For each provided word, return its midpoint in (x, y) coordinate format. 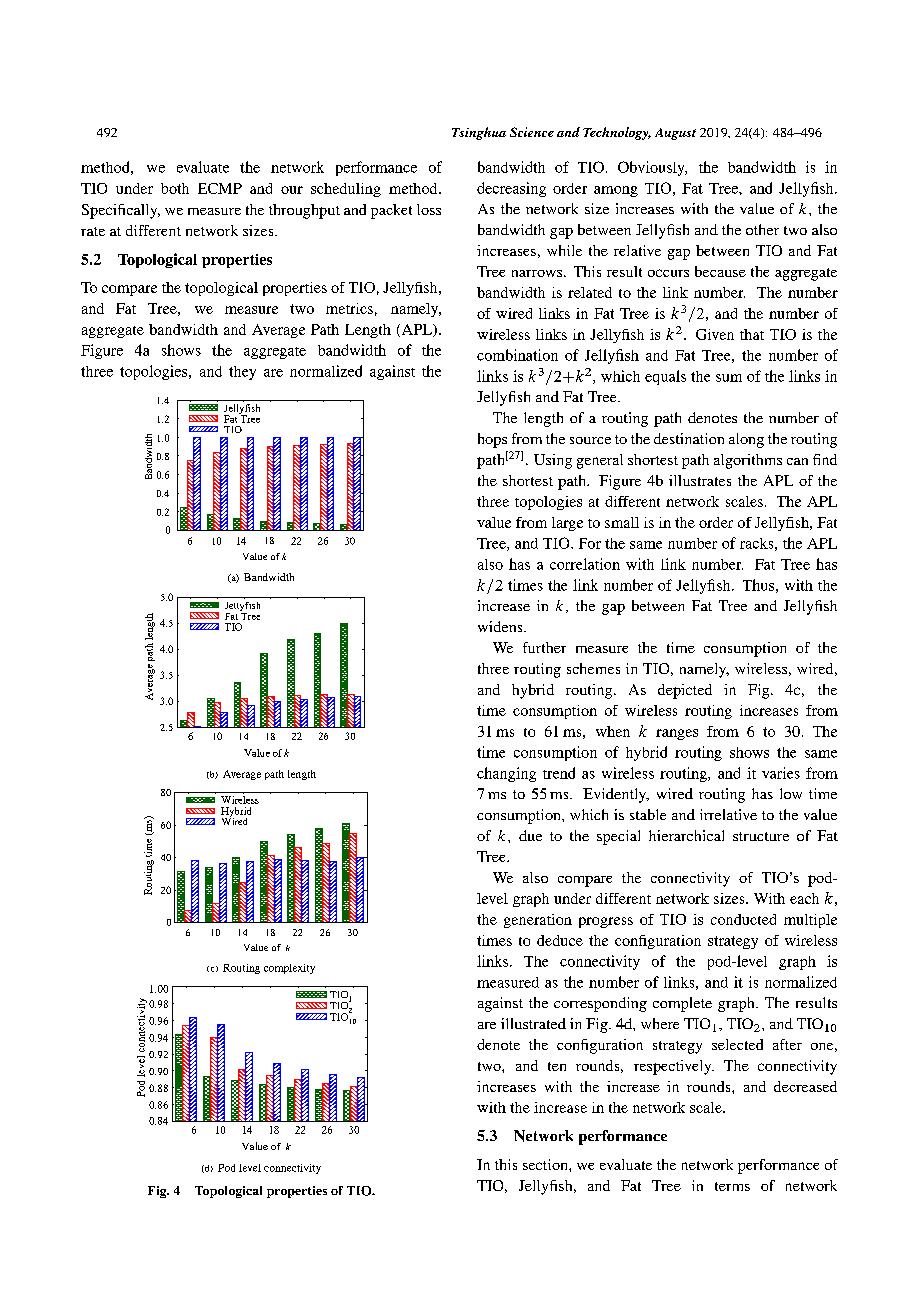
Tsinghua (479, 133)
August (675, 134)
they (242, 373)
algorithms (748, 461)
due (530, 835)
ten (557, 1066)
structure (761, 836)
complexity (289, 969)
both (175, 188)
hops (492, 440)
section (546, 1164)
